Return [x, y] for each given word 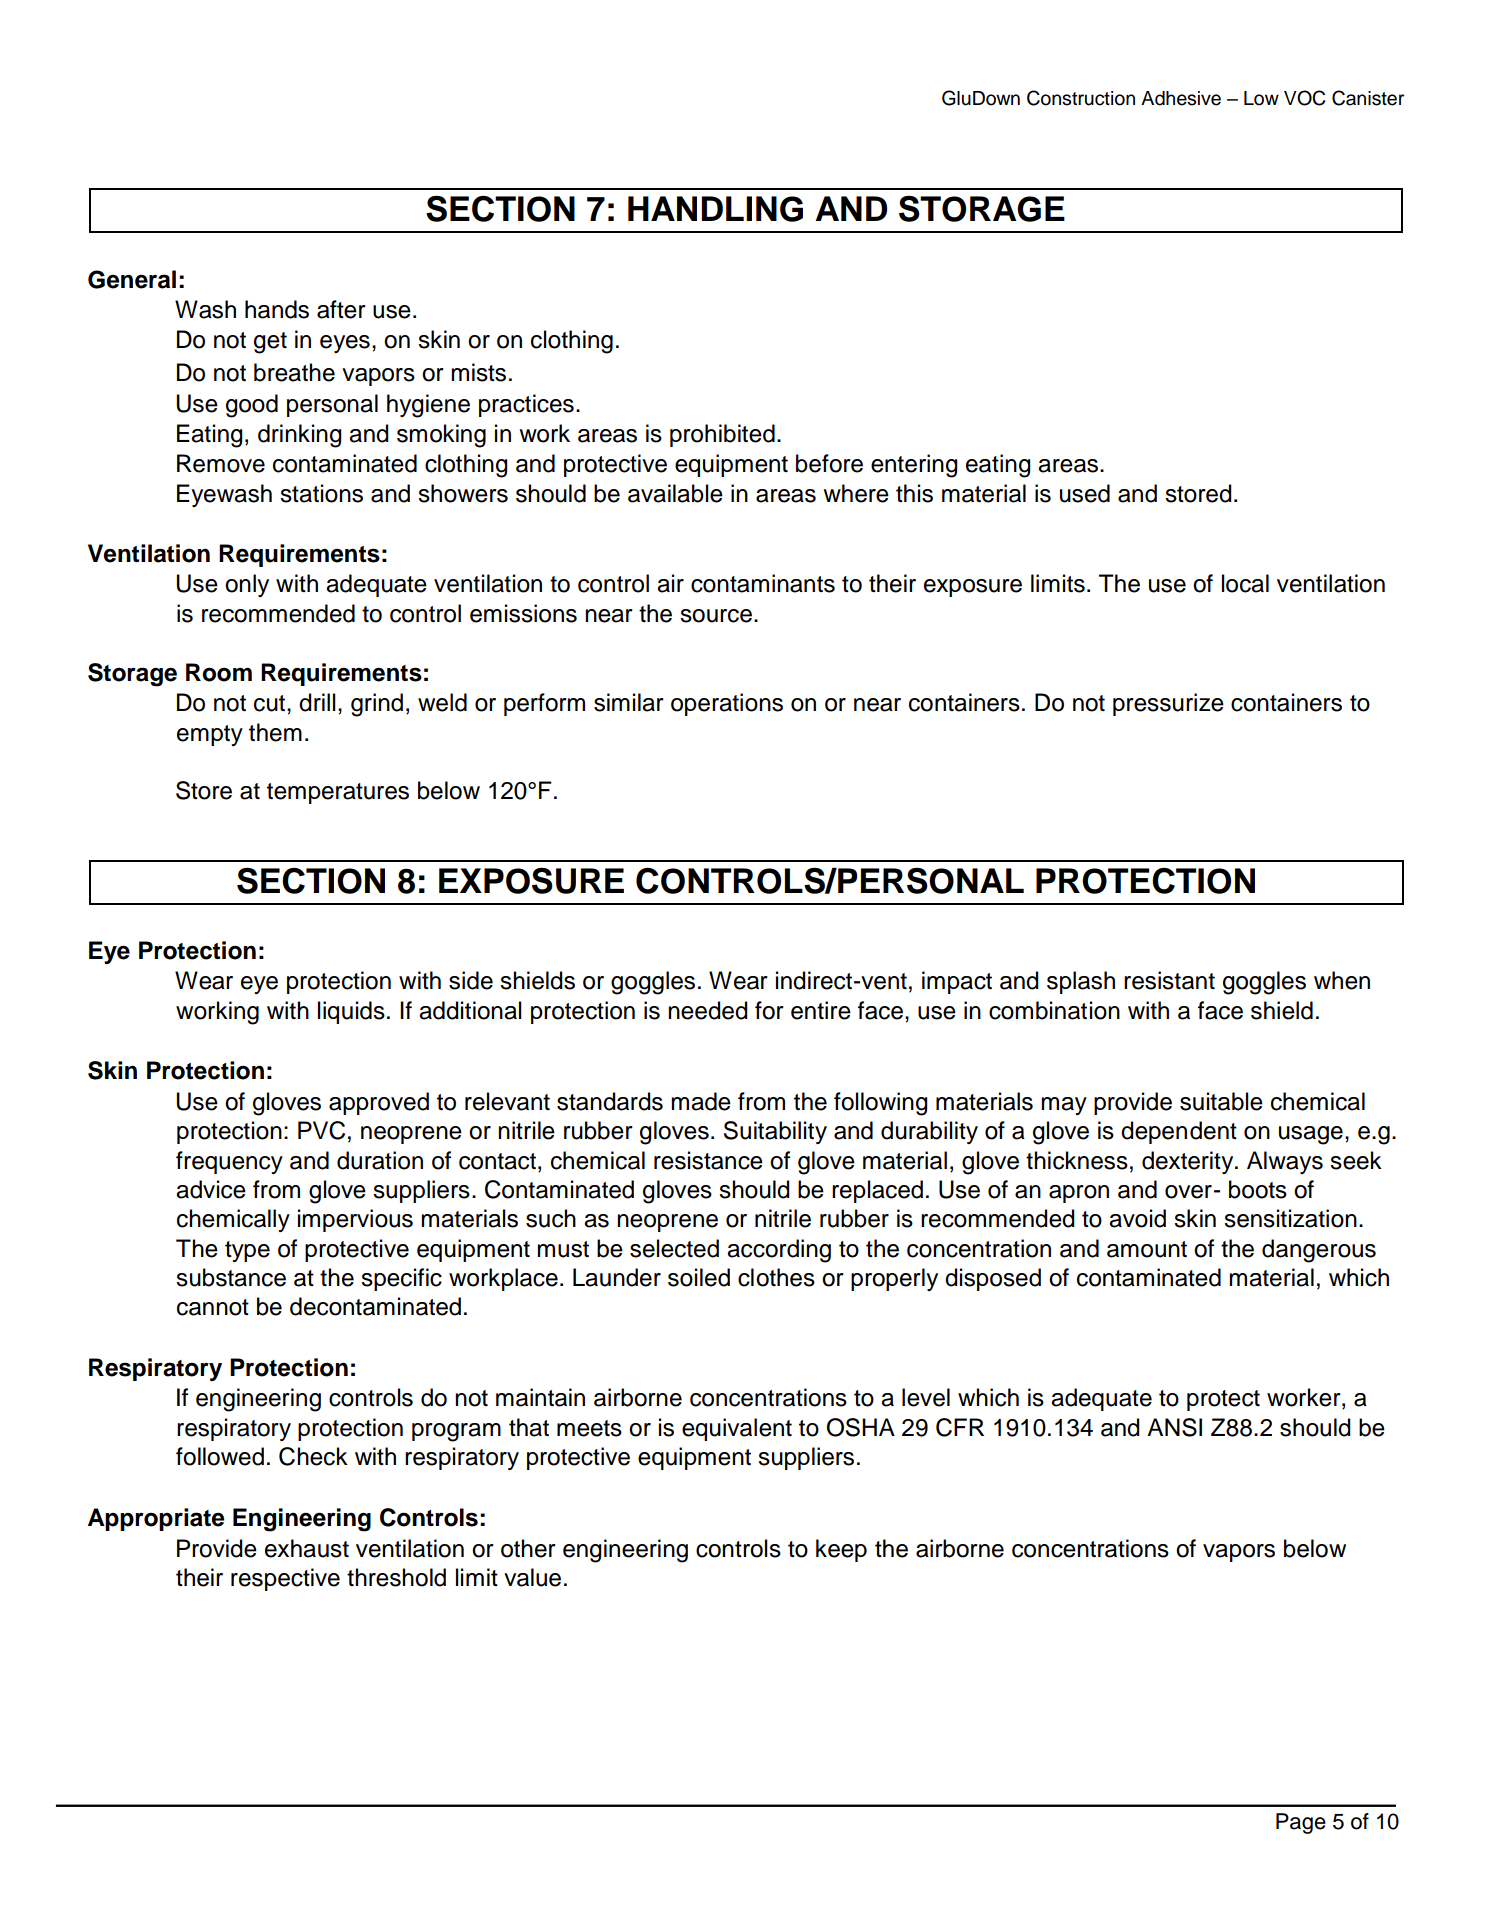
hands [277, 309]
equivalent [737, 1429]
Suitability [775, 1132]
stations [321, 493]
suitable [1221, 1101]
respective [285, 1579]
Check [313, 1456]
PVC [321, 1130]
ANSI [1174, 1427]
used [1085, 493]
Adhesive [1181, 98]
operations [727, 704]
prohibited [722, 435]
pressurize [1168, 704]
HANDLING [715, 209]
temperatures [338, 793]
